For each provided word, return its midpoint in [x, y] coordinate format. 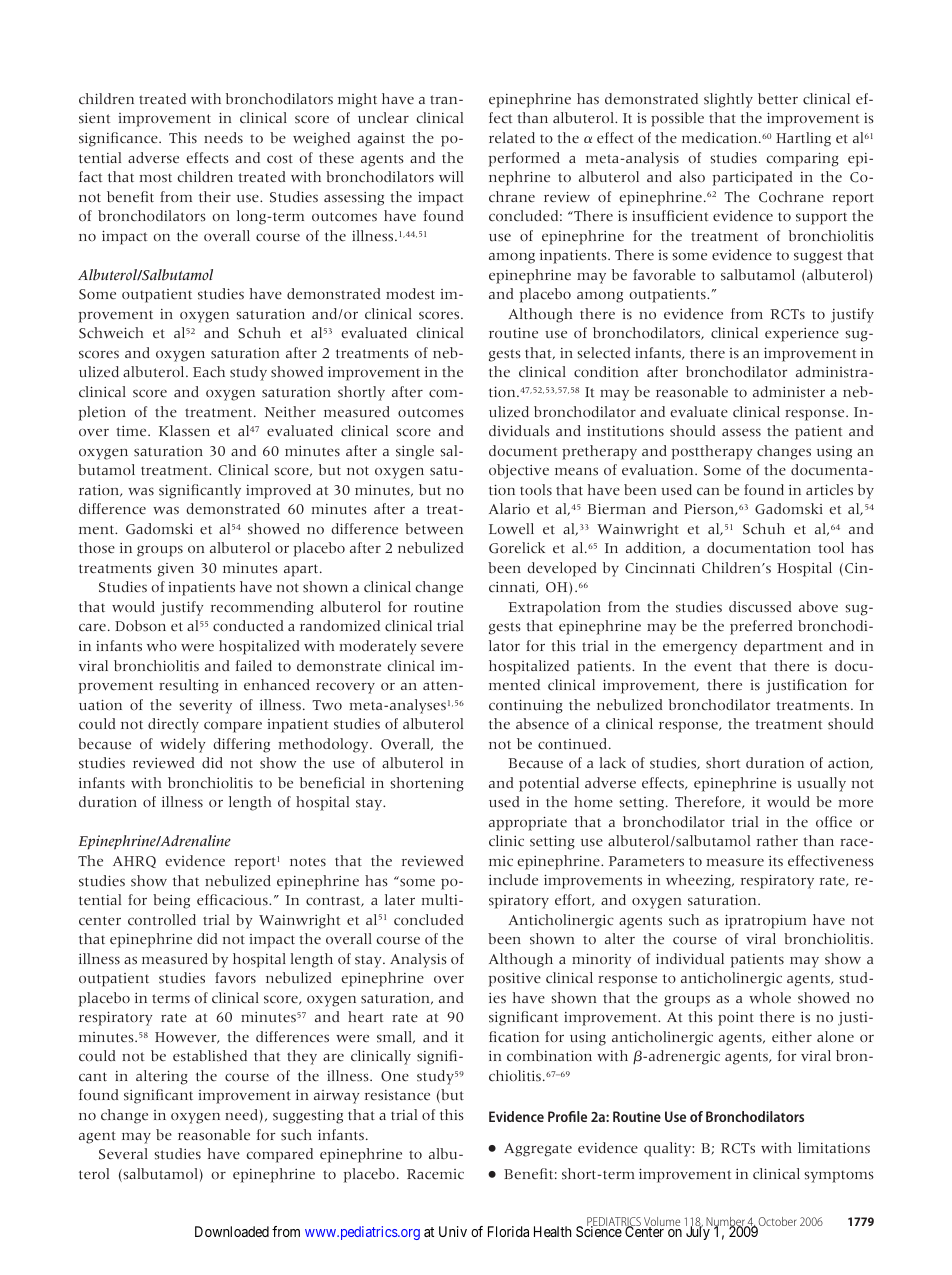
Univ [453, 1231]
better [778, 99]
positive [514, 979]
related [512, 138]
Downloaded [232, 1231]
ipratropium [765, 921]
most [155, 178]
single [415, 452]
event [713, 667]
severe [442, 648]
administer [789, 392]
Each [209, 371]
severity [205, 707]
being [171, 901]
